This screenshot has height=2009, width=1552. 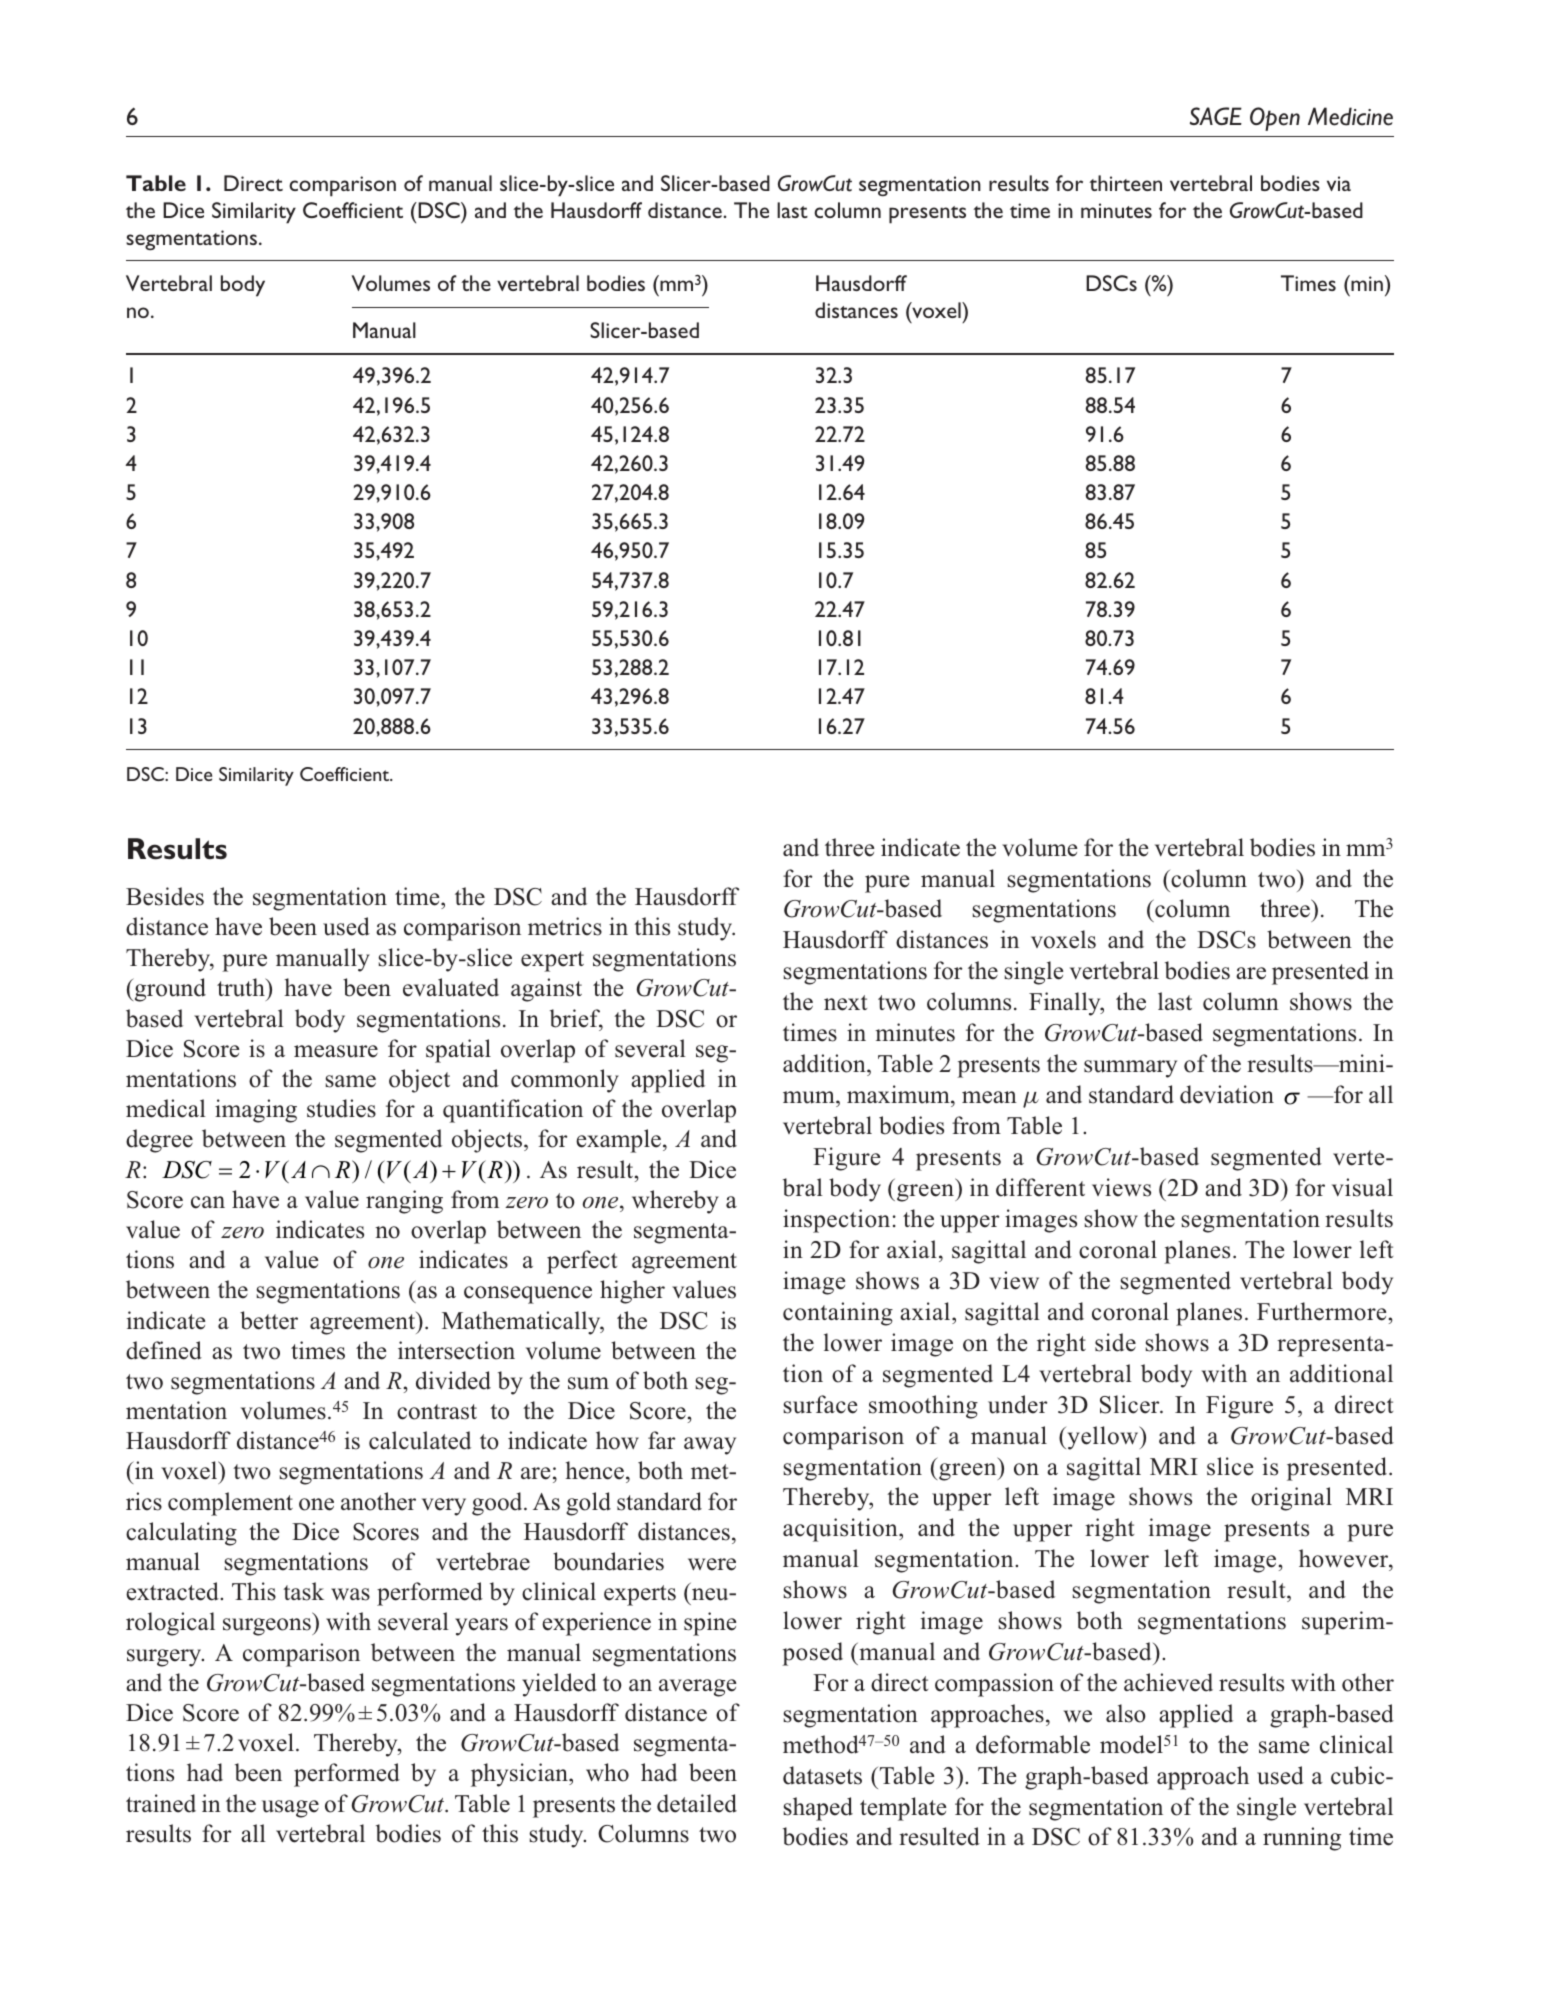 What do you see at coordinates (845, 1003) in the screenshot?
I see `next` at bounding box center [845, 1003].
